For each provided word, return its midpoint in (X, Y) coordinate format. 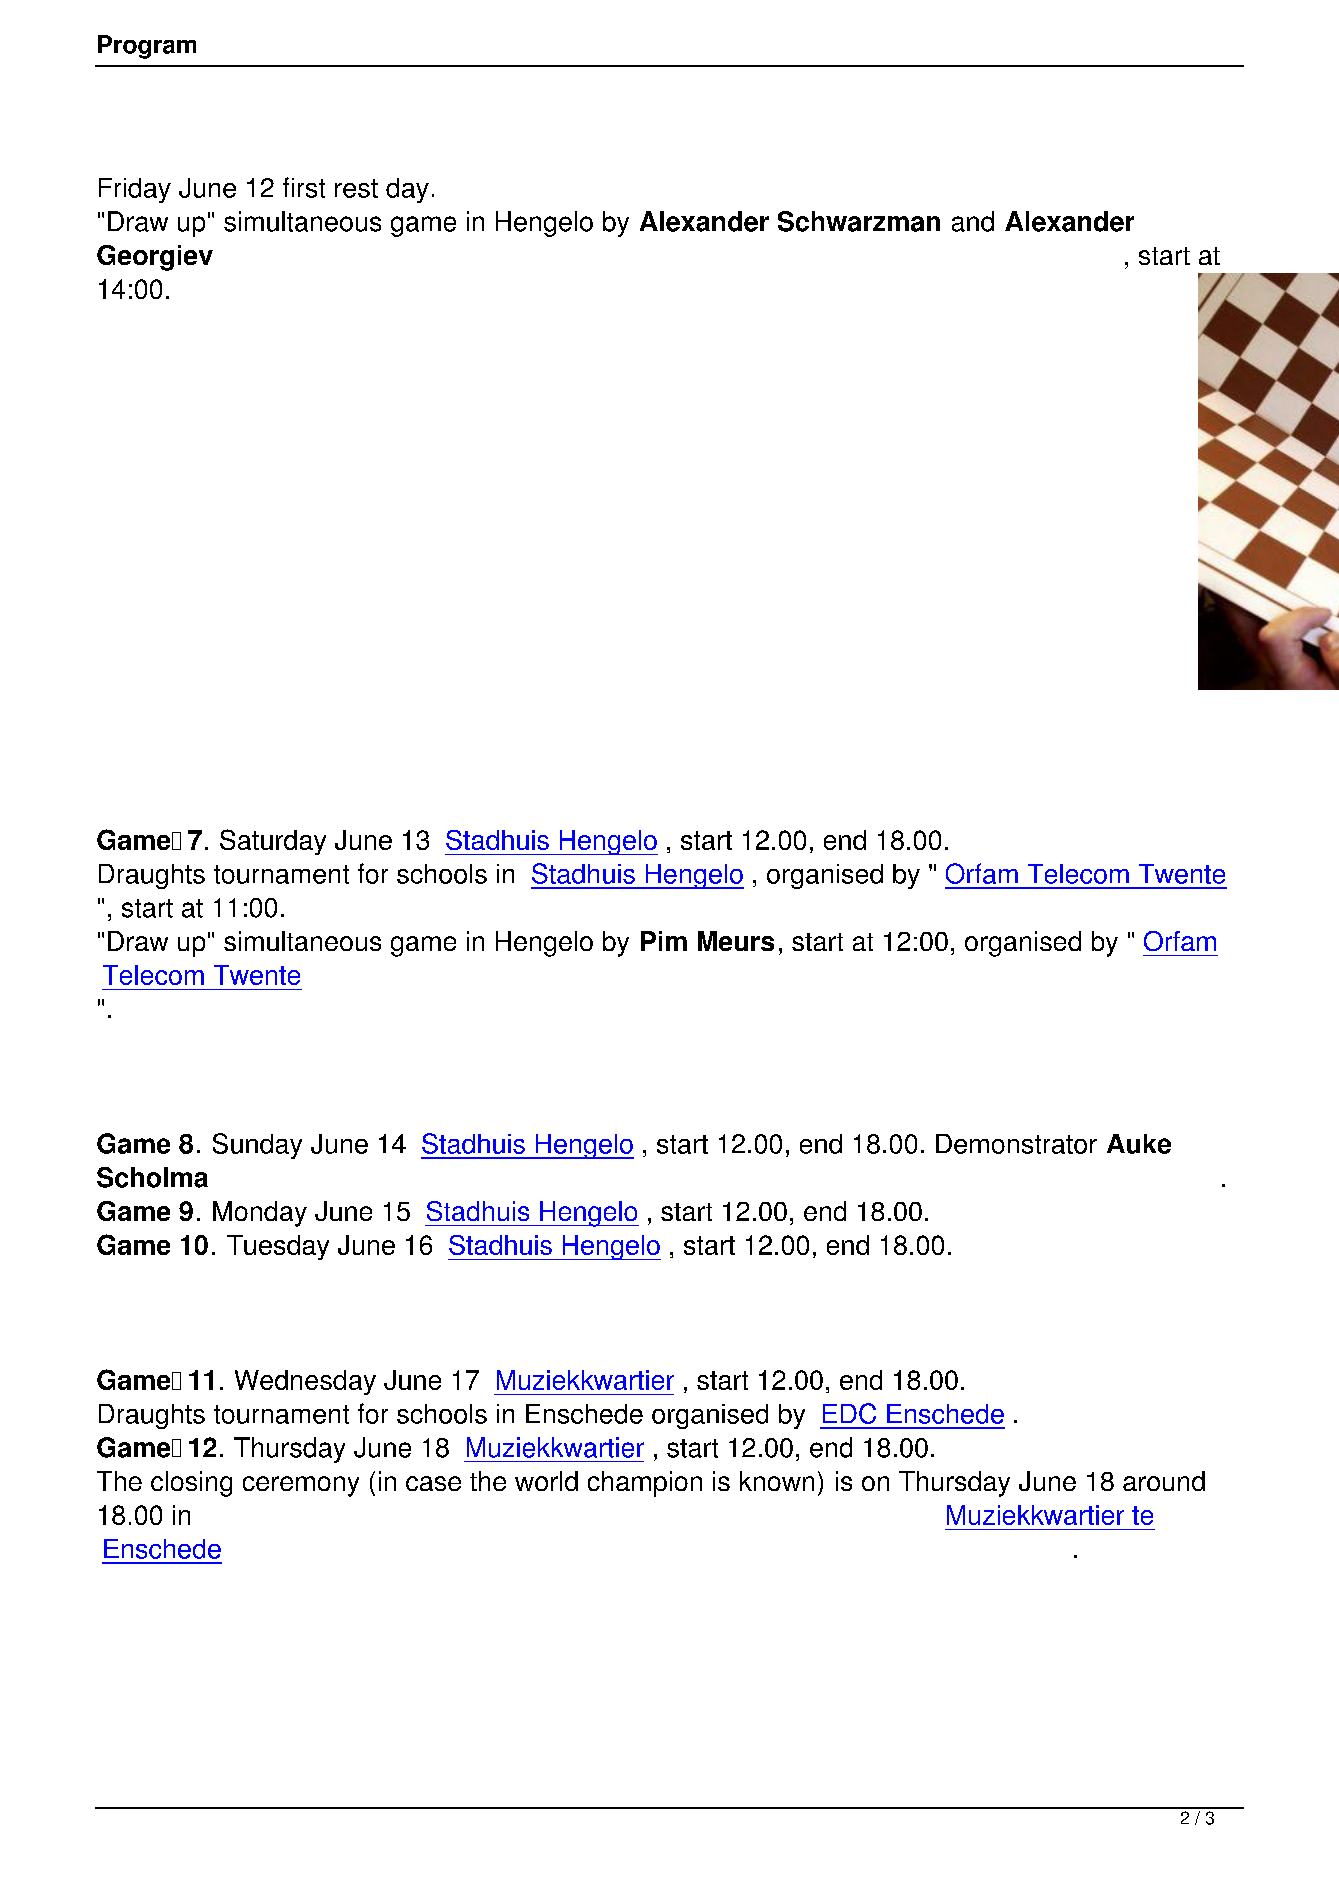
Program (147, 47)
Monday (260, 1214)
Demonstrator (1016, 1144)
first (304, 187)
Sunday (257, 1146)
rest (356, 188)
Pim (664, 941)
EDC (849, 1413)
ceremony (301, 1486)
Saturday (273, 842)
